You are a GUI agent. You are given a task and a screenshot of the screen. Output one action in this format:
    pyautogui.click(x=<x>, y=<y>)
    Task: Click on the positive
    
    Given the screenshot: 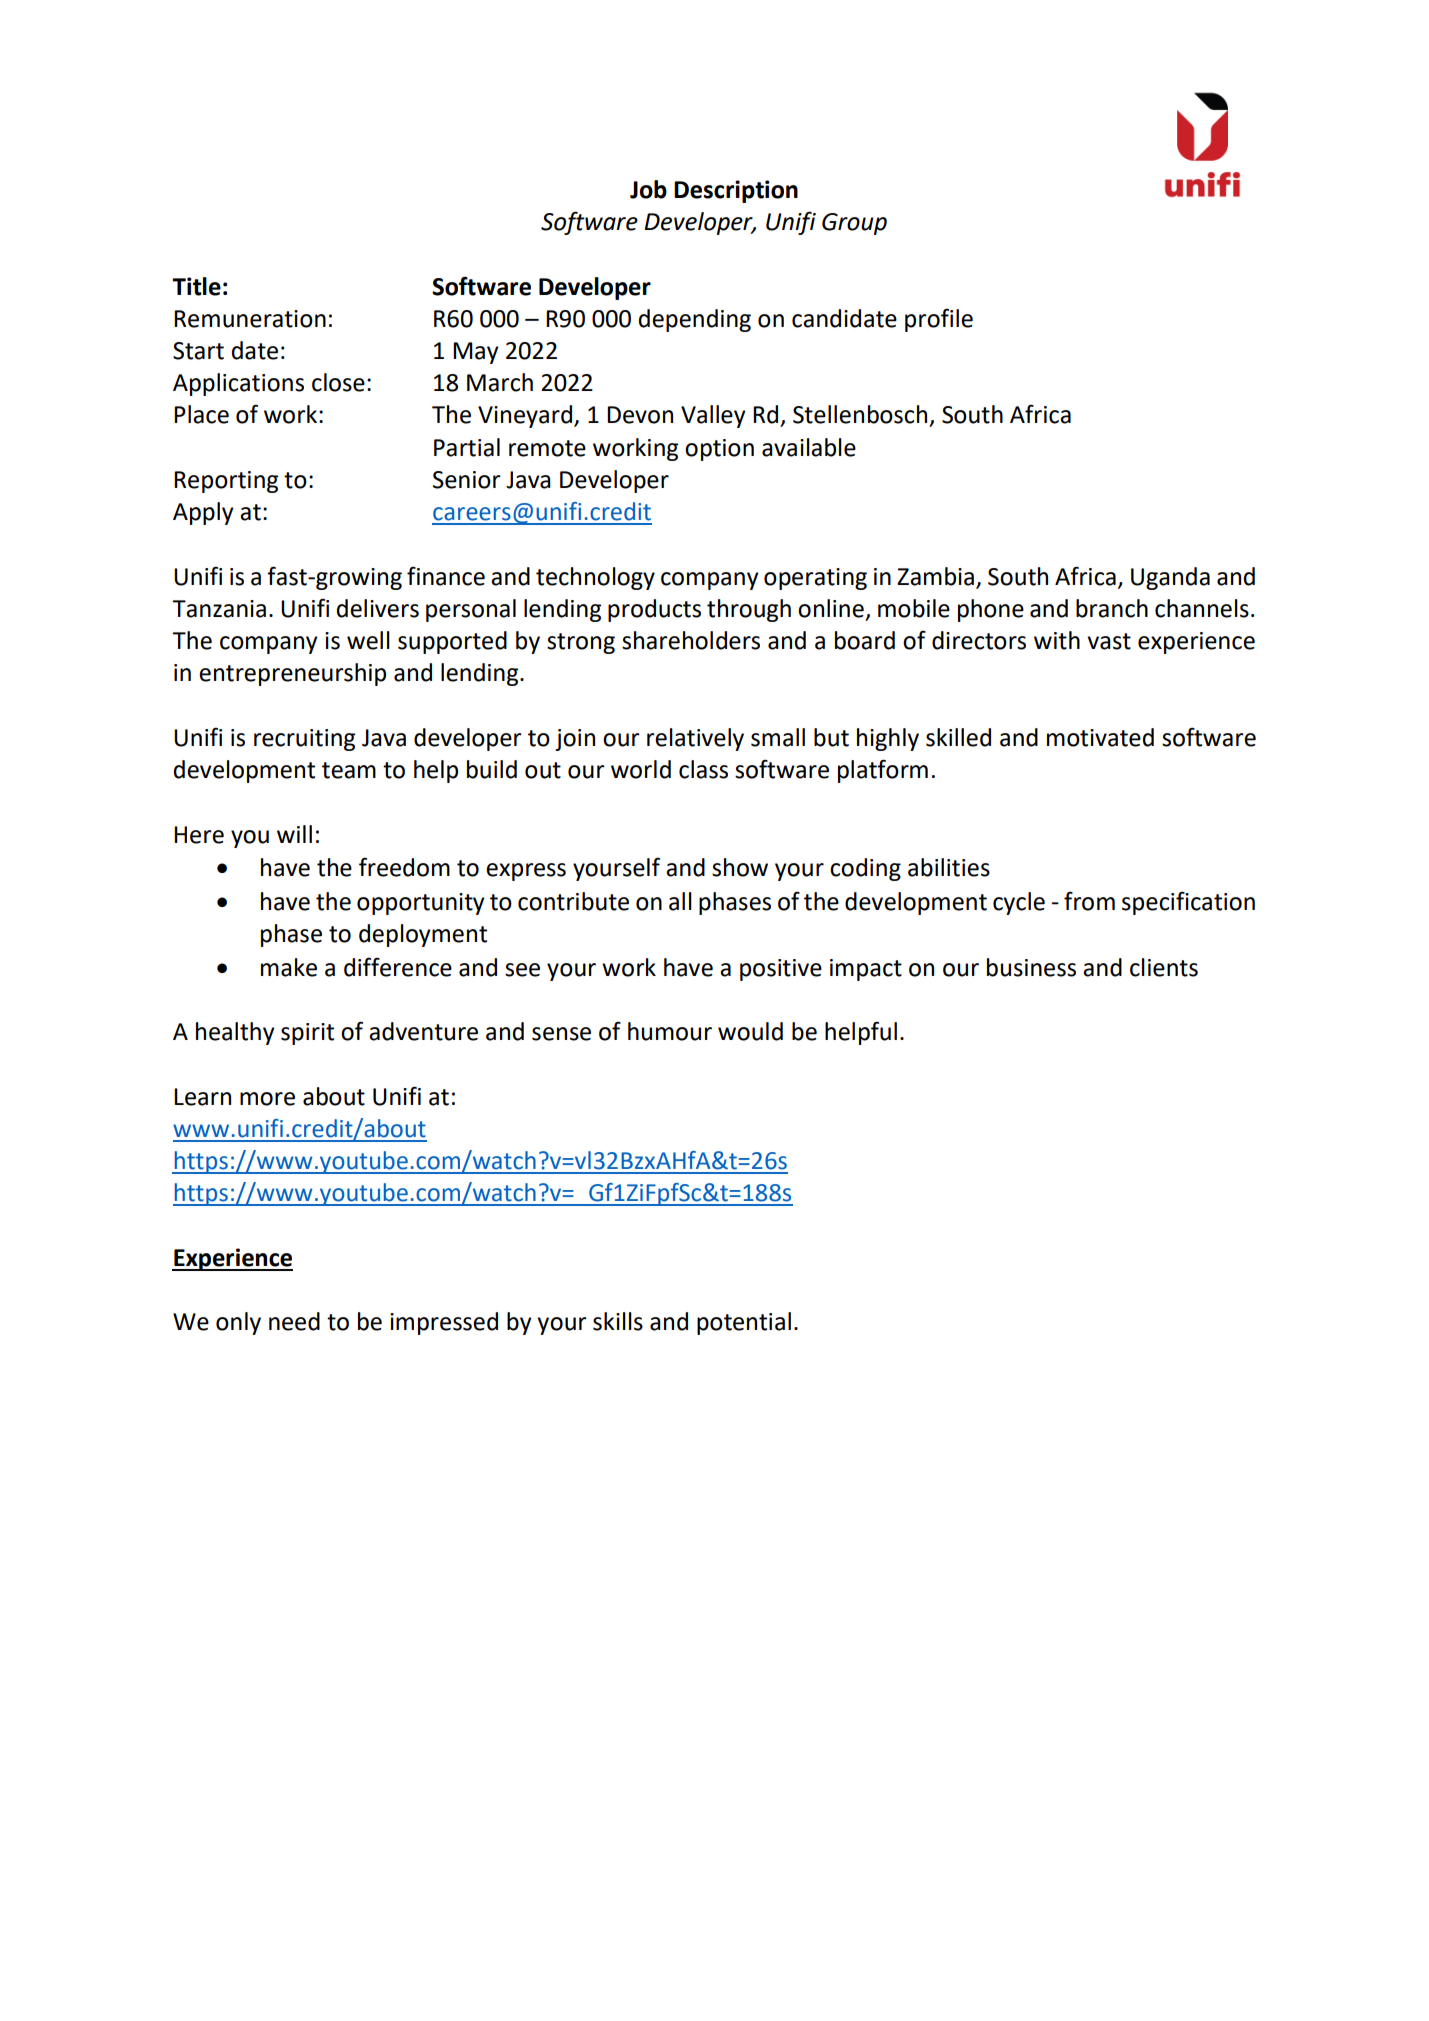 What is the action you would take?
    pyautogui.click(x=781, y=970)
